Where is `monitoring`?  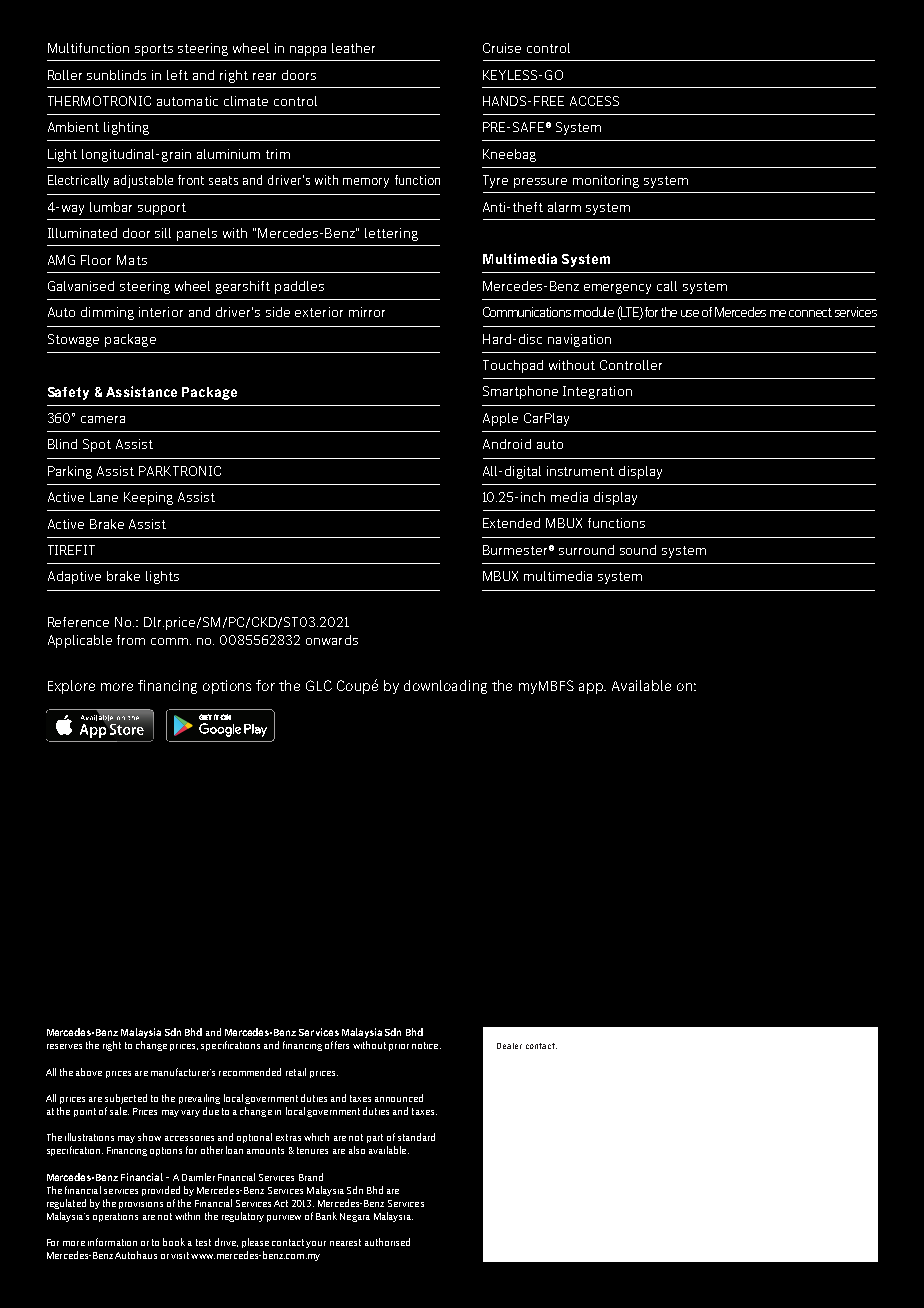 monitoring is located at coordinates (606, 181).
